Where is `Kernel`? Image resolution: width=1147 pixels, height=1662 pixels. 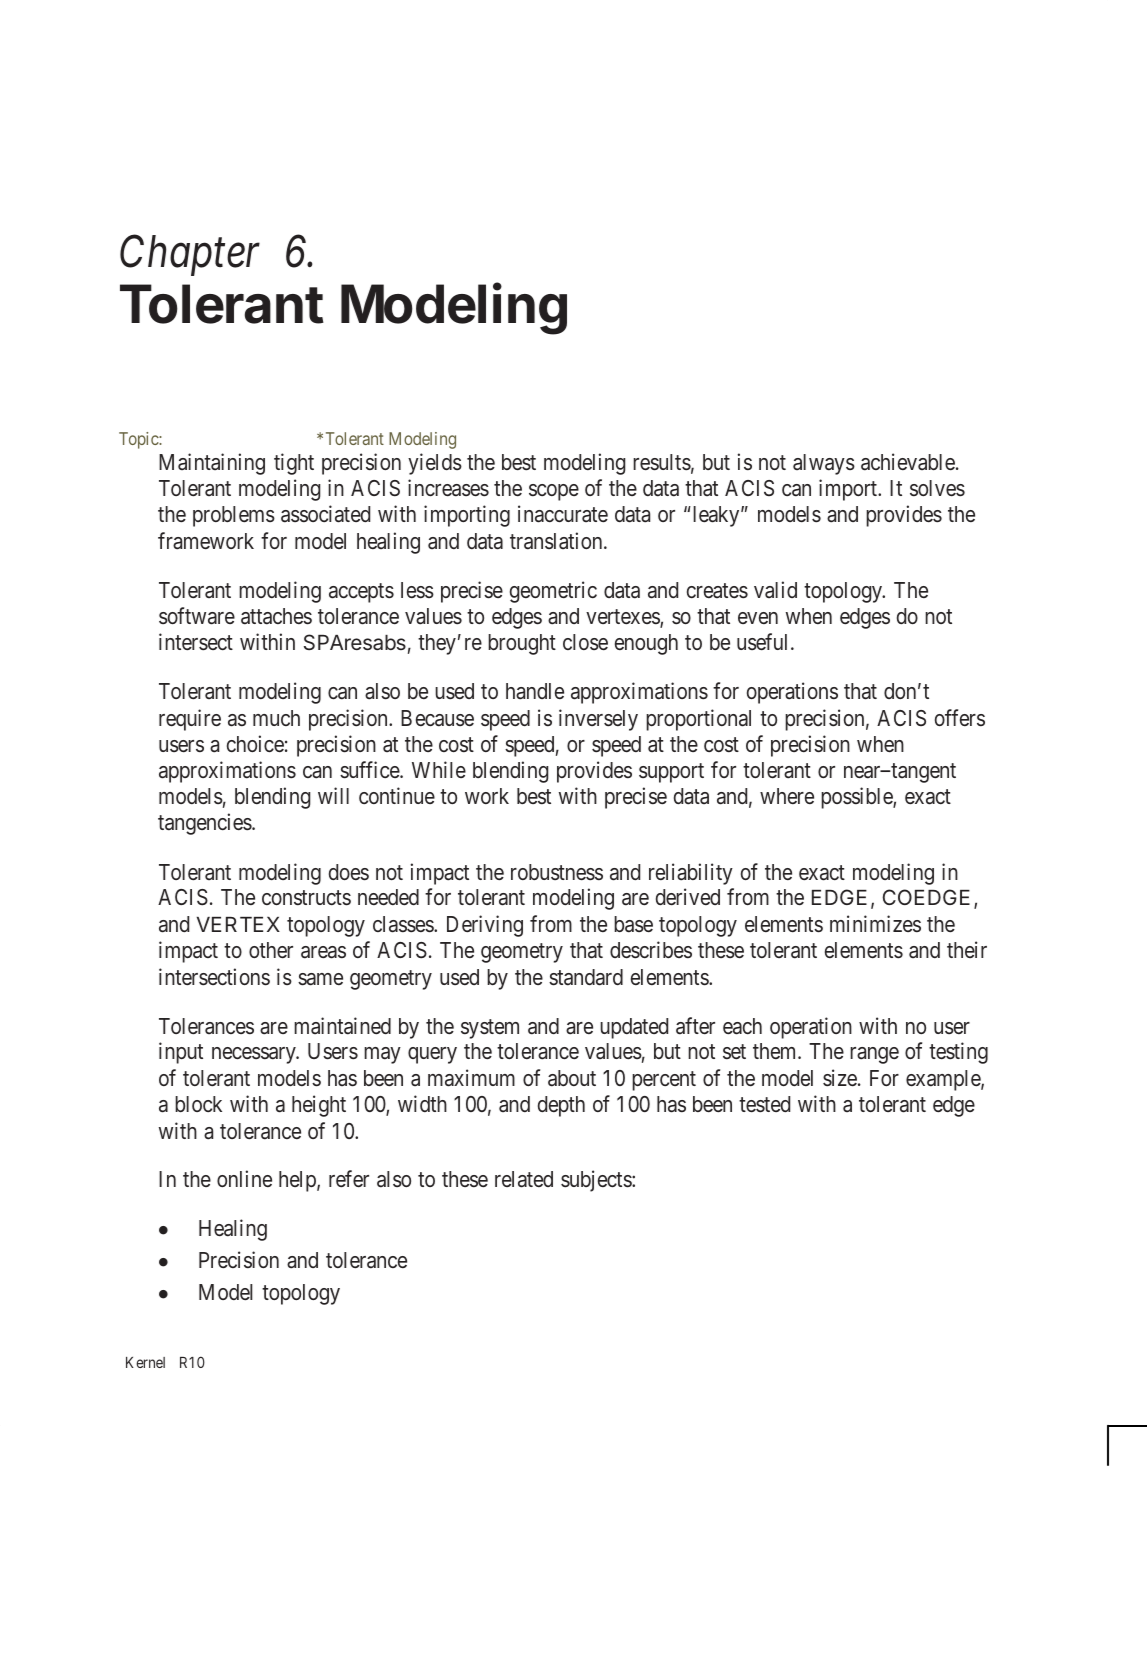
Kernel is located at coordinates (145, 1362).
